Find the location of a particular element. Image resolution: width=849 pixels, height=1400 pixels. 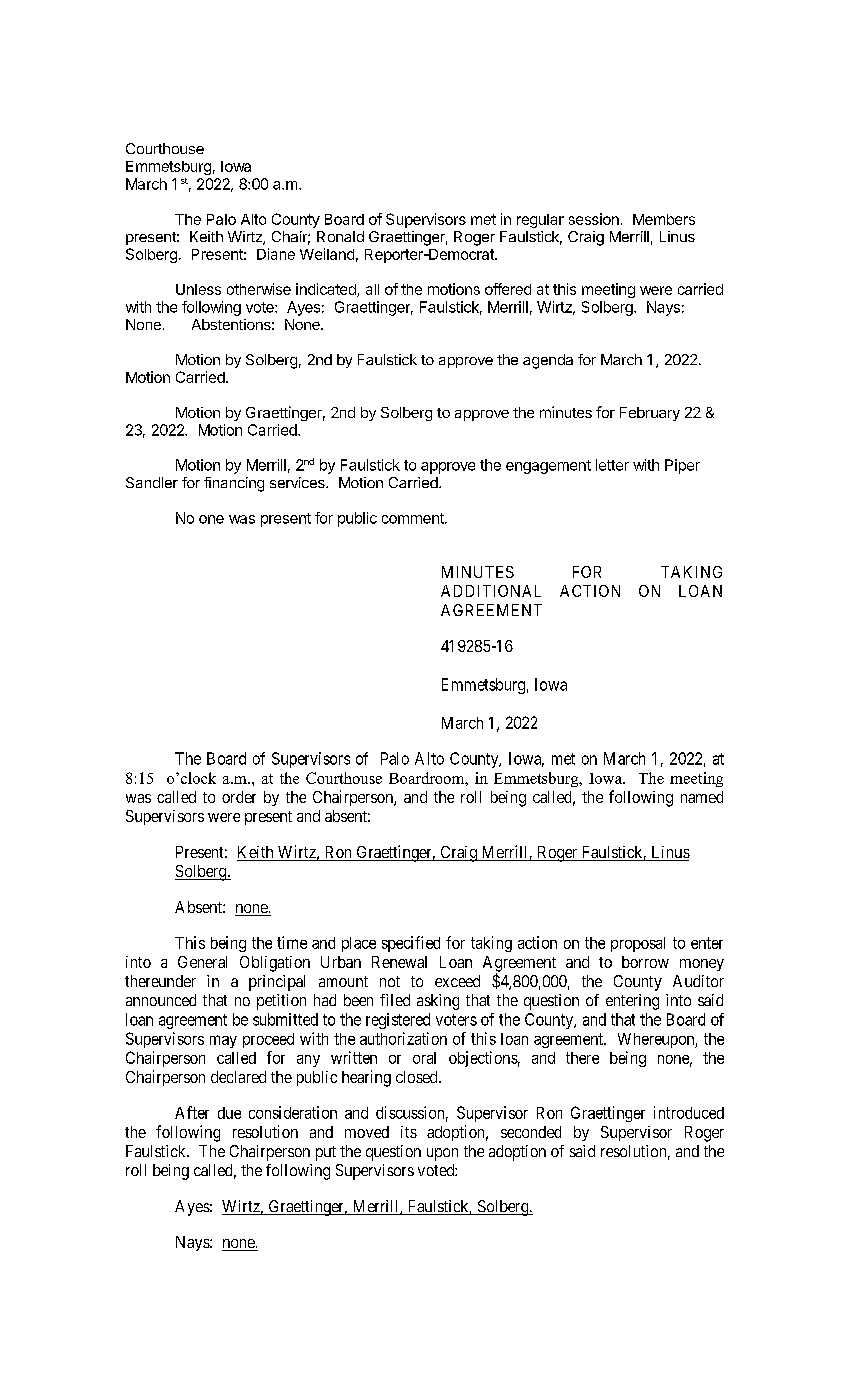

Unless is located at coordinates (198, 289).
